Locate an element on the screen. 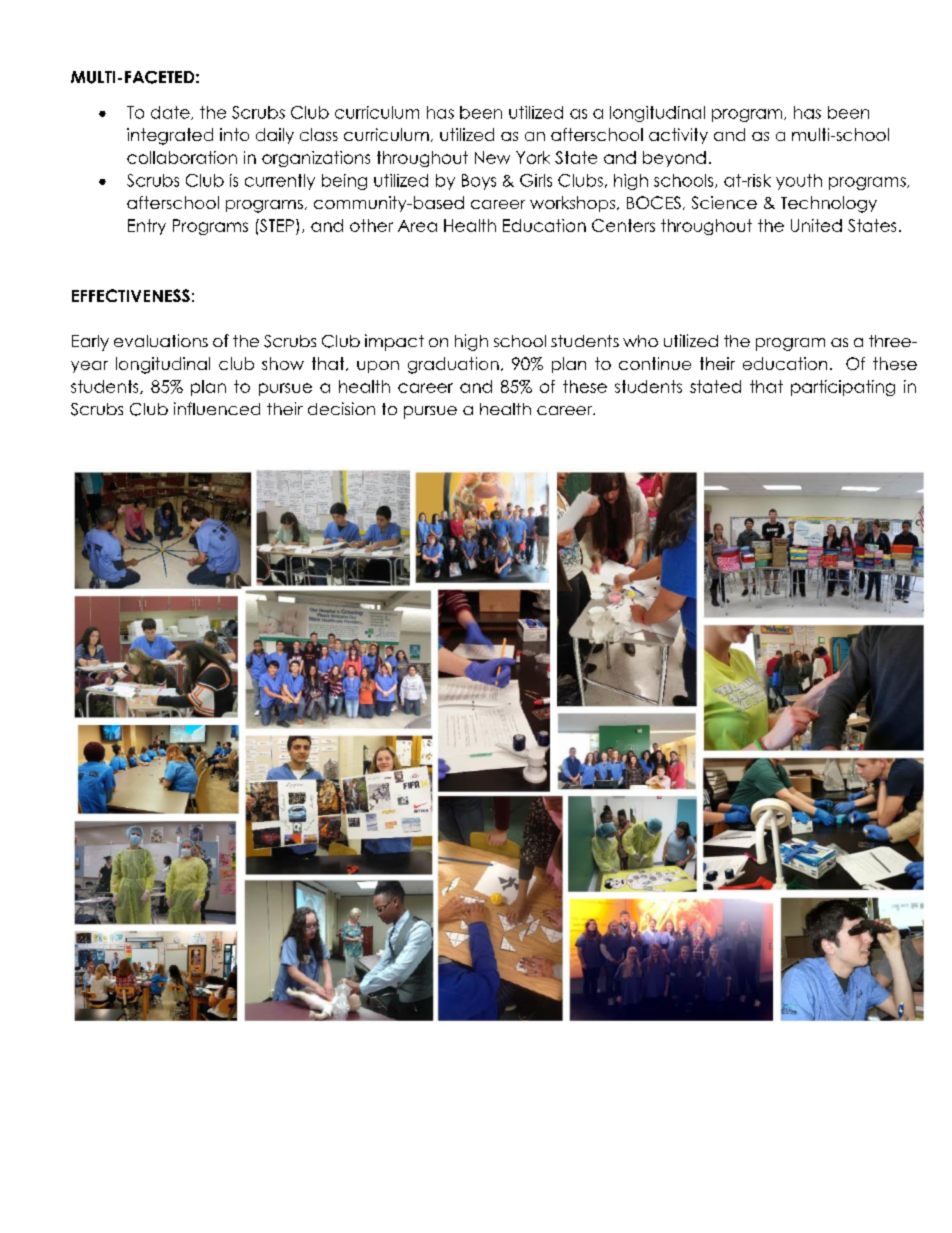 This screenshot has height=1233, width=952. class is located at coordinates (319, 134).
